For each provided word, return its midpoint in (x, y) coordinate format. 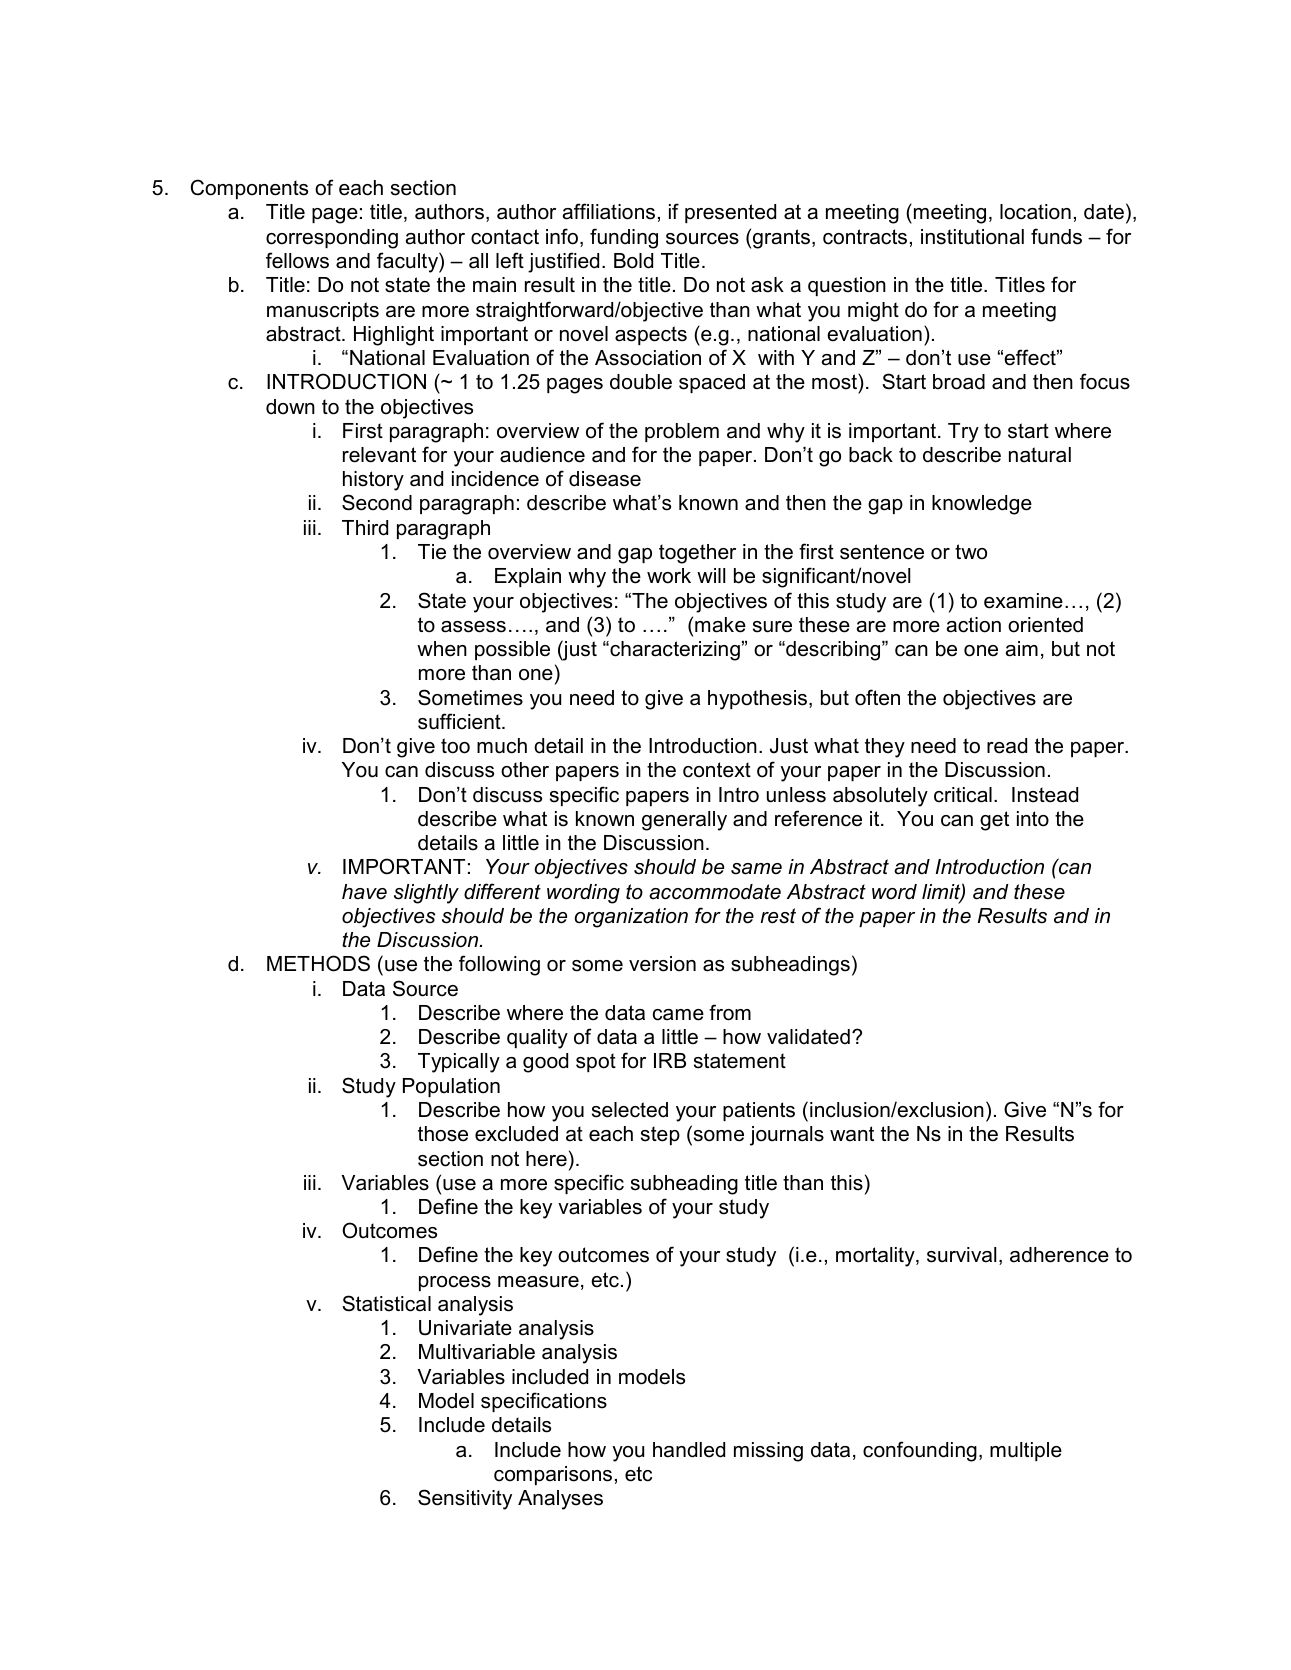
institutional (972, 237)
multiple (1026, 1451)
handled (689, 1450)
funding (624, 238)
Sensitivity (465, 1499)
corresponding (332, 239)
